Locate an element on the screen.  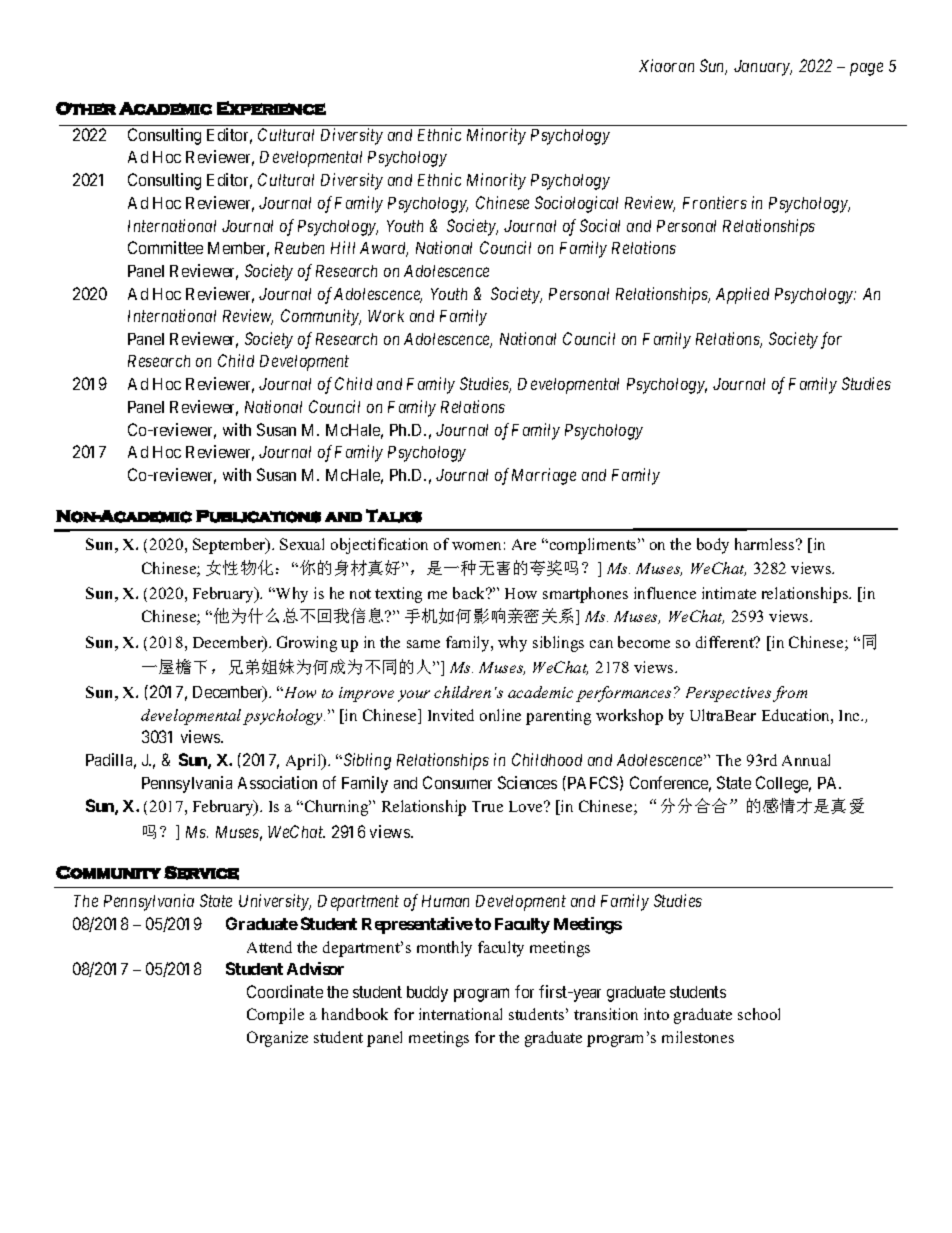
Sociological is located at coordinates (576, 204).
